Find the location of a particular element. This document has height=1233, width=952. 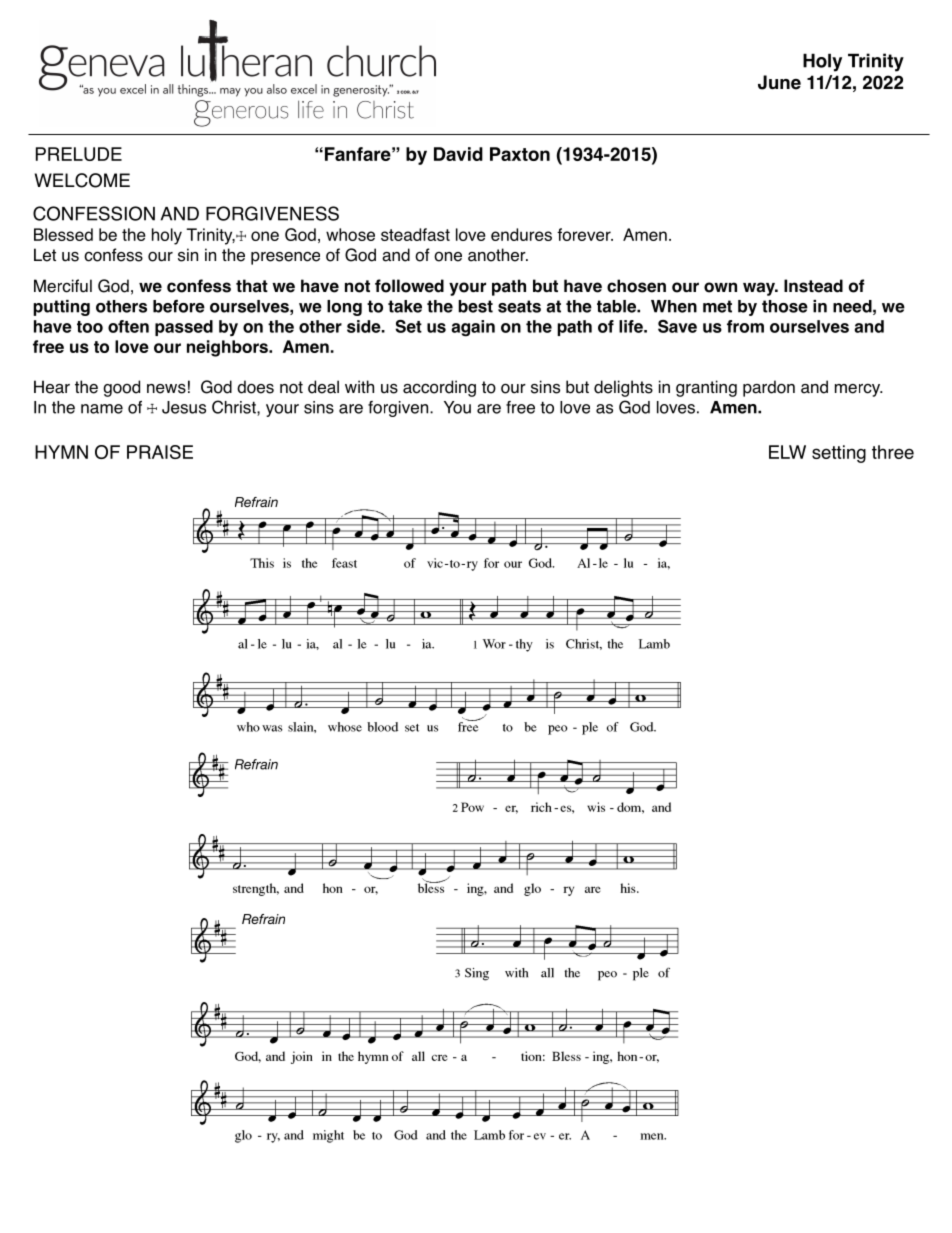

David is located at coordinates (458, 154).
